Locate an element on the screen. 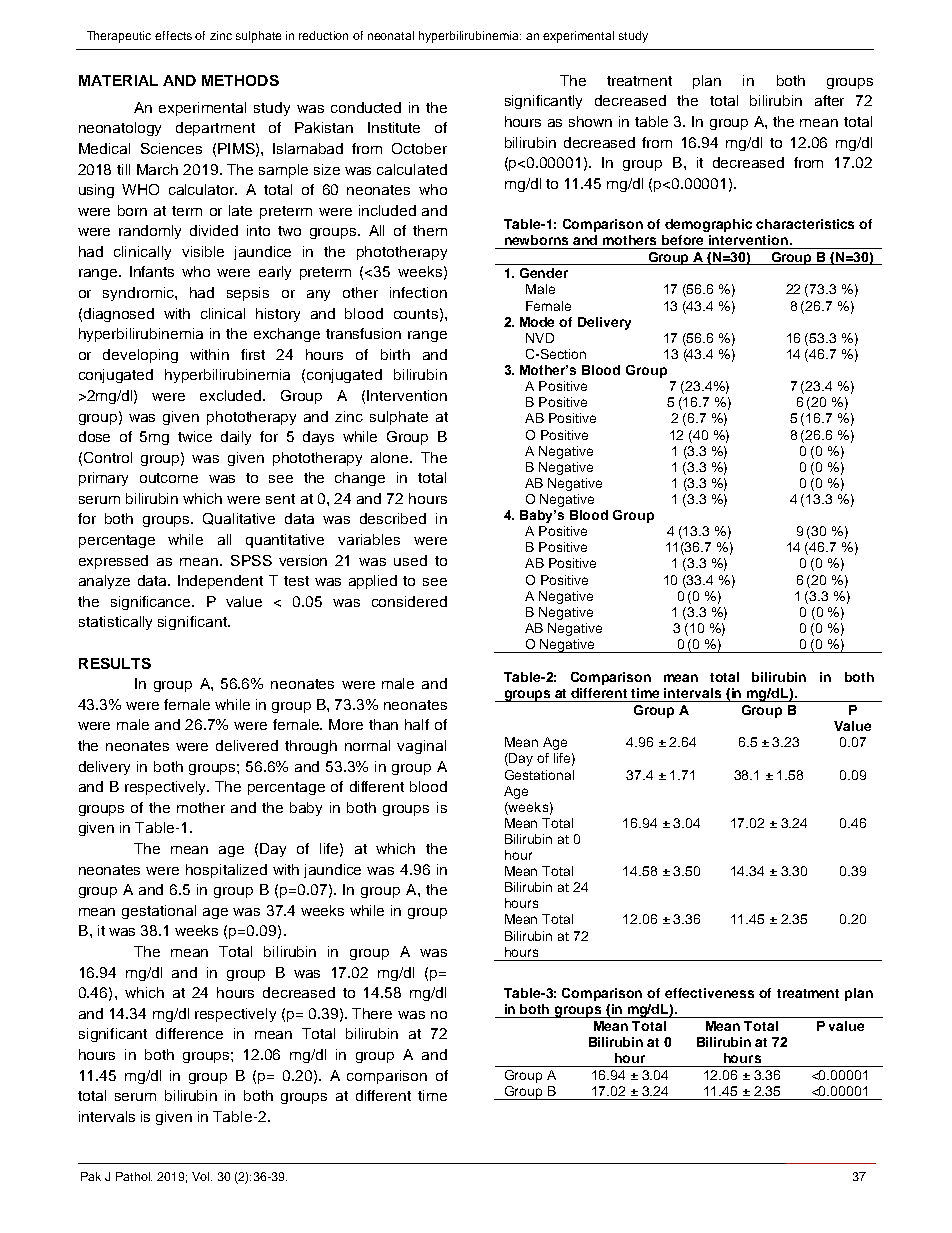 This screenshot has width=952, height=1233. neonatal is located at coordinates (391, 35).
